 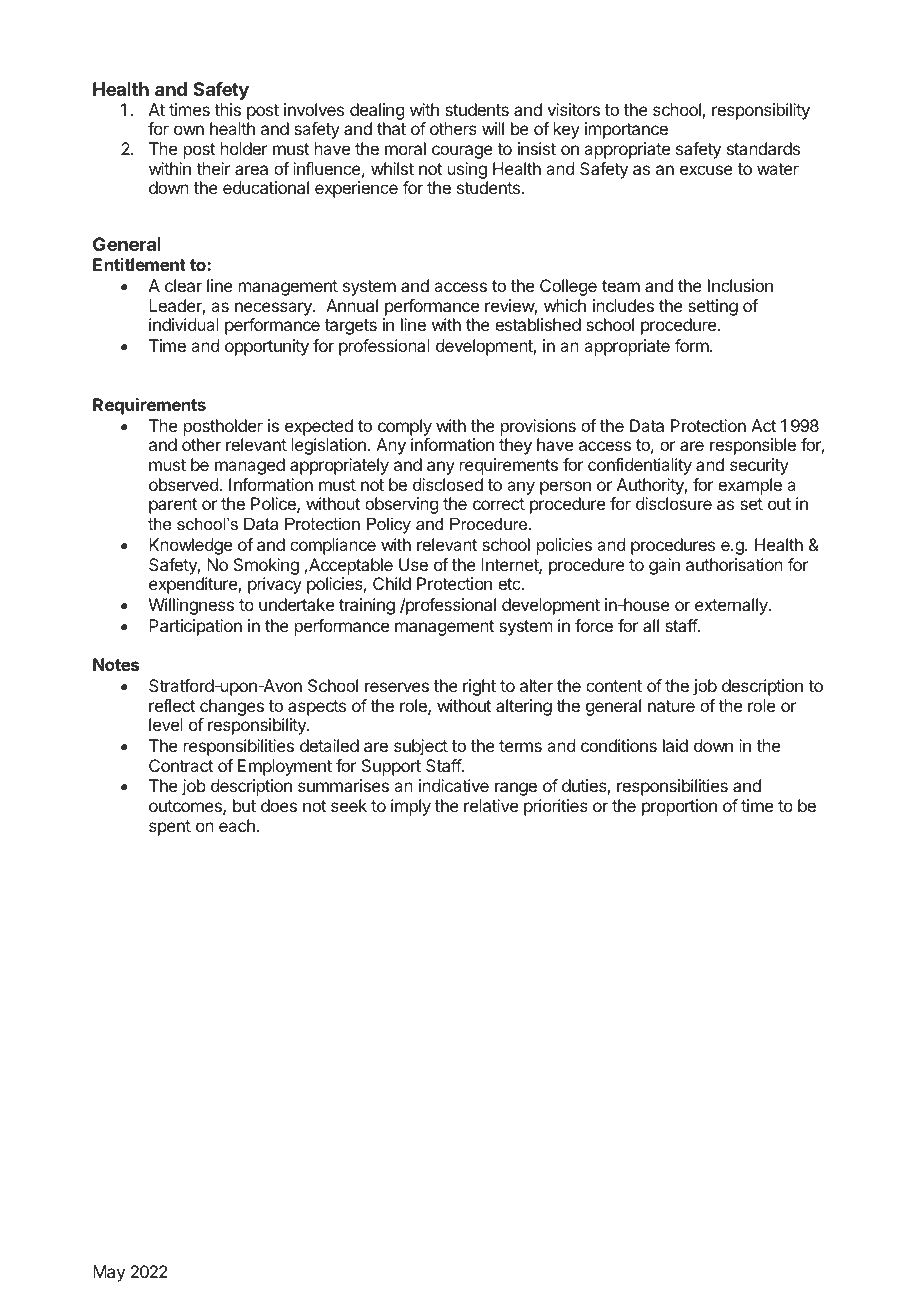 What do you see at coordinates (671, 706) in the image?
I see `nature` at bounding box center [671, 706].
